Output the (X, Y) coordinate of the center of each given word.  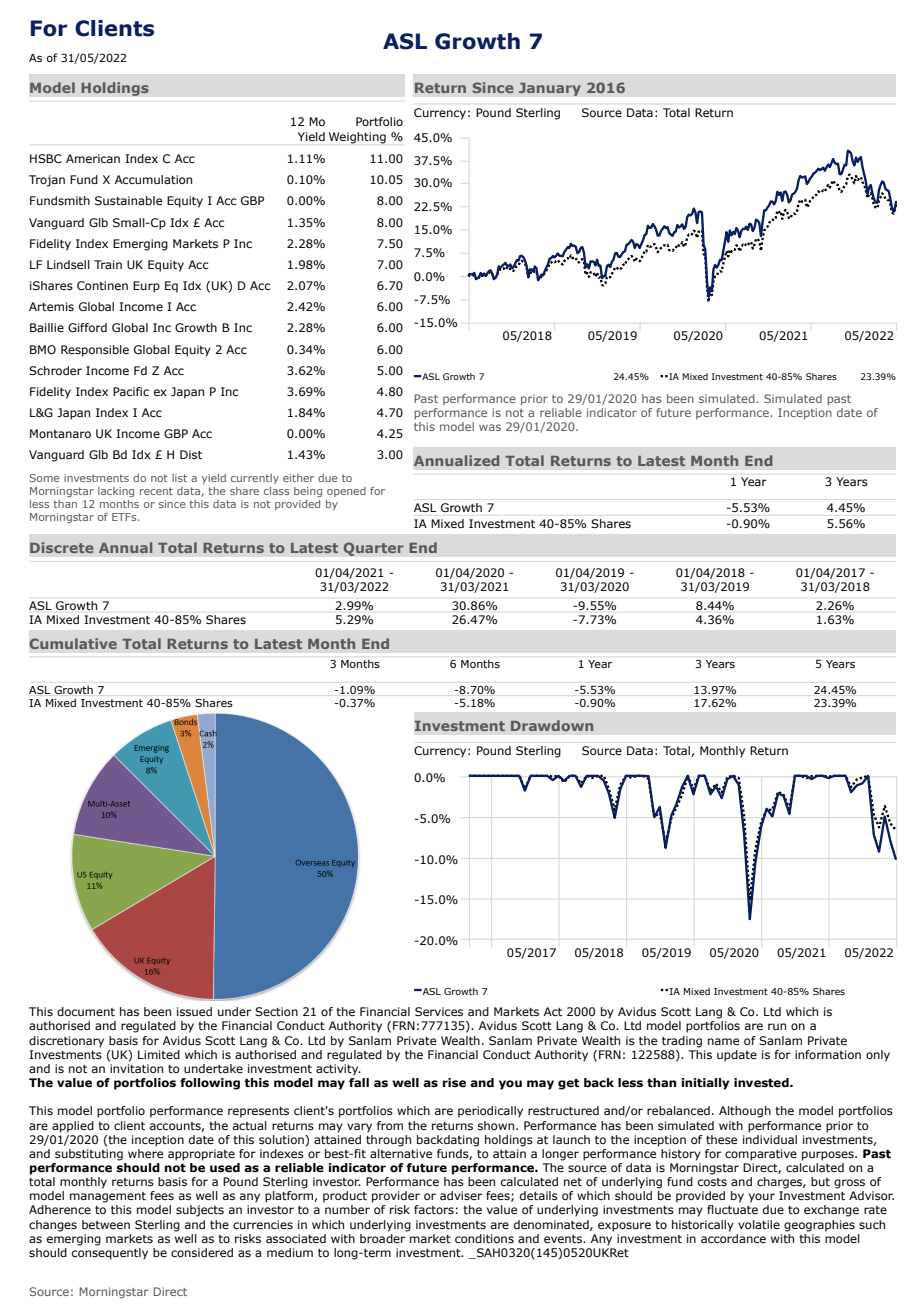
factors (434, 1209)
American (93, 158)
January (550, 89)
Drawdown (552, 725)
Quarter (373, 549)
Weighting (357, 138)
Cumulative (73, 643)
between (106, 1224)
